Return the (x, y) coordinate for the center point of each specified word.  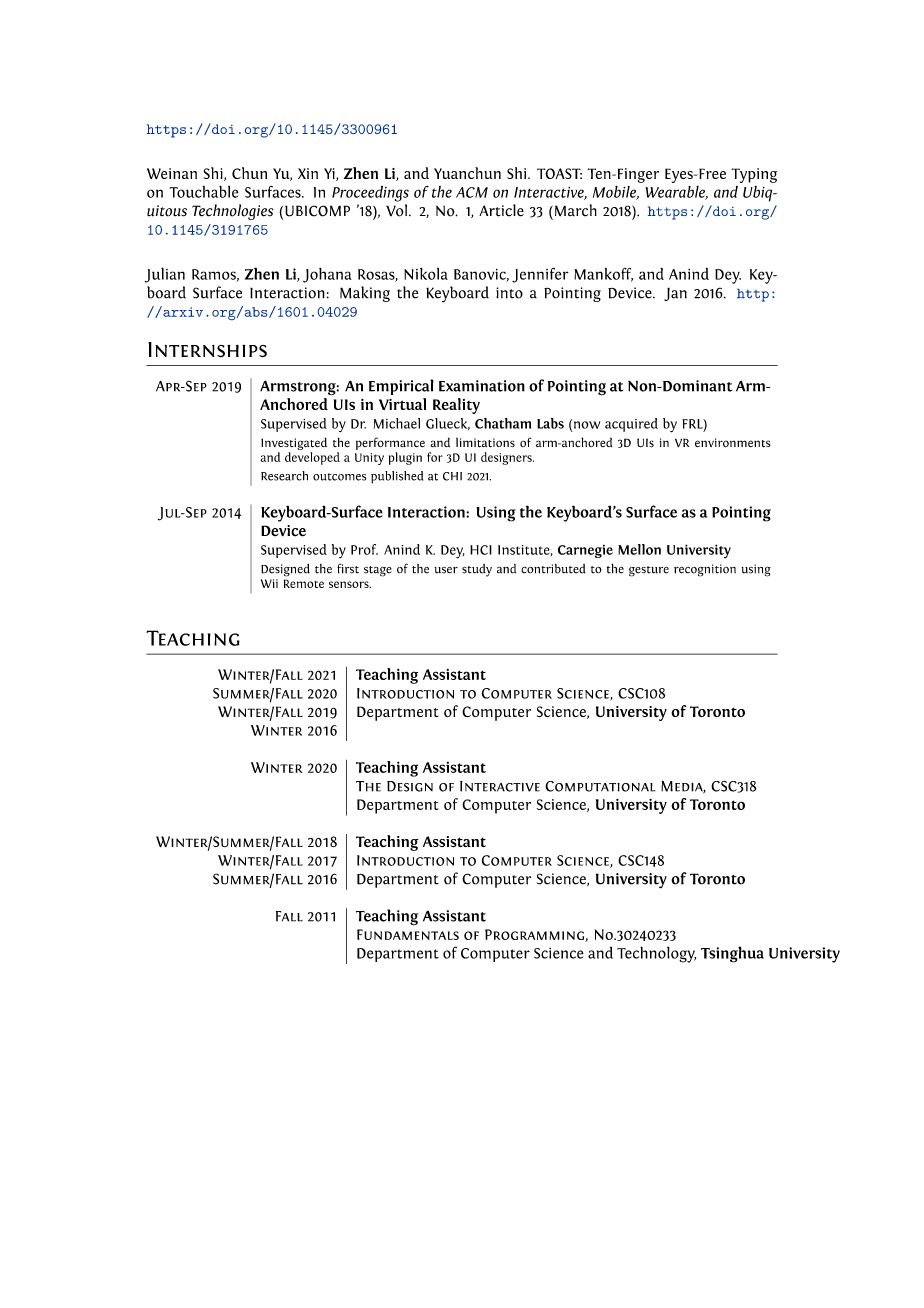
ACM (472, 192)
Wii (269, 583)
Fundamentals (408, 934)
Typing (754, 175)
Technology (656, 954)
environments (733, 442)
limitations (485, 443)
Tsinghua (732, 954)
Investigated (294, 445)
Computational (600, 786)
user (446, 570)
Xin (308, 173)
